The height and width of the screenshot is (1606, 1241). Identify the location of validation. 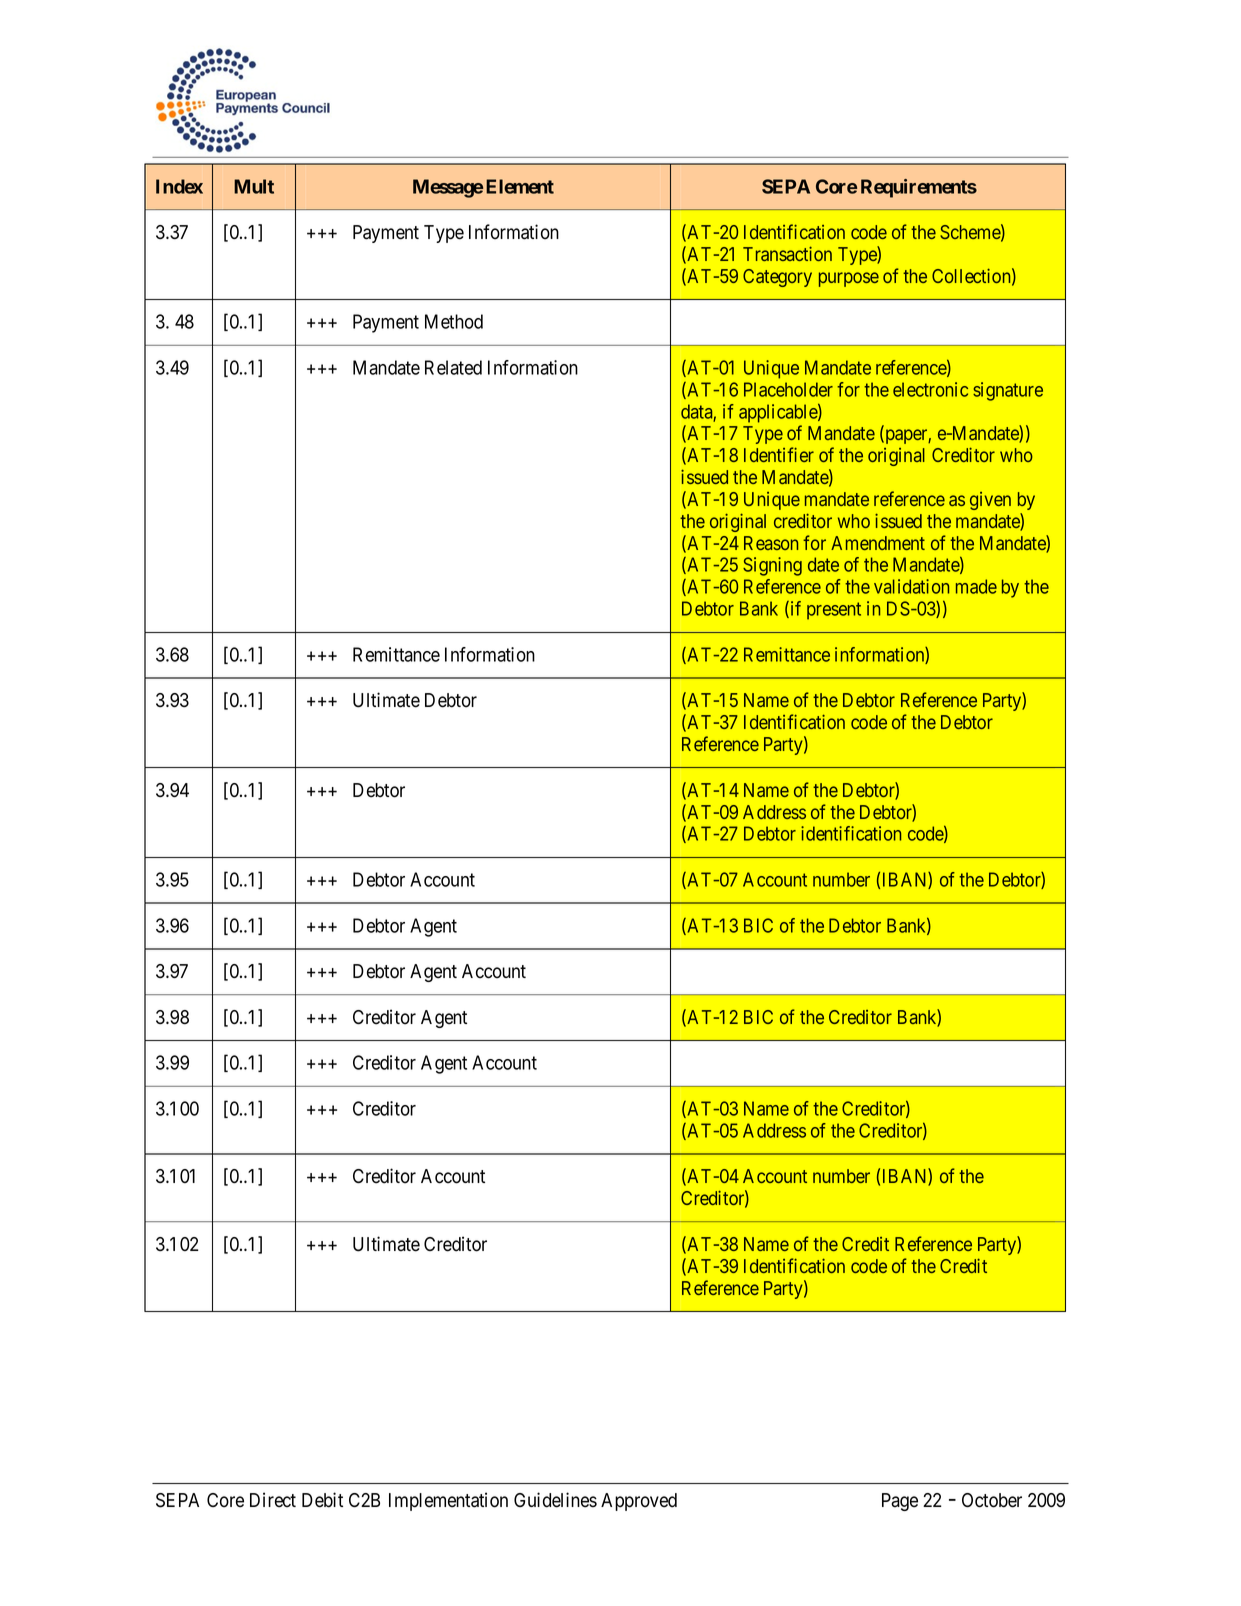
(911, 586).
